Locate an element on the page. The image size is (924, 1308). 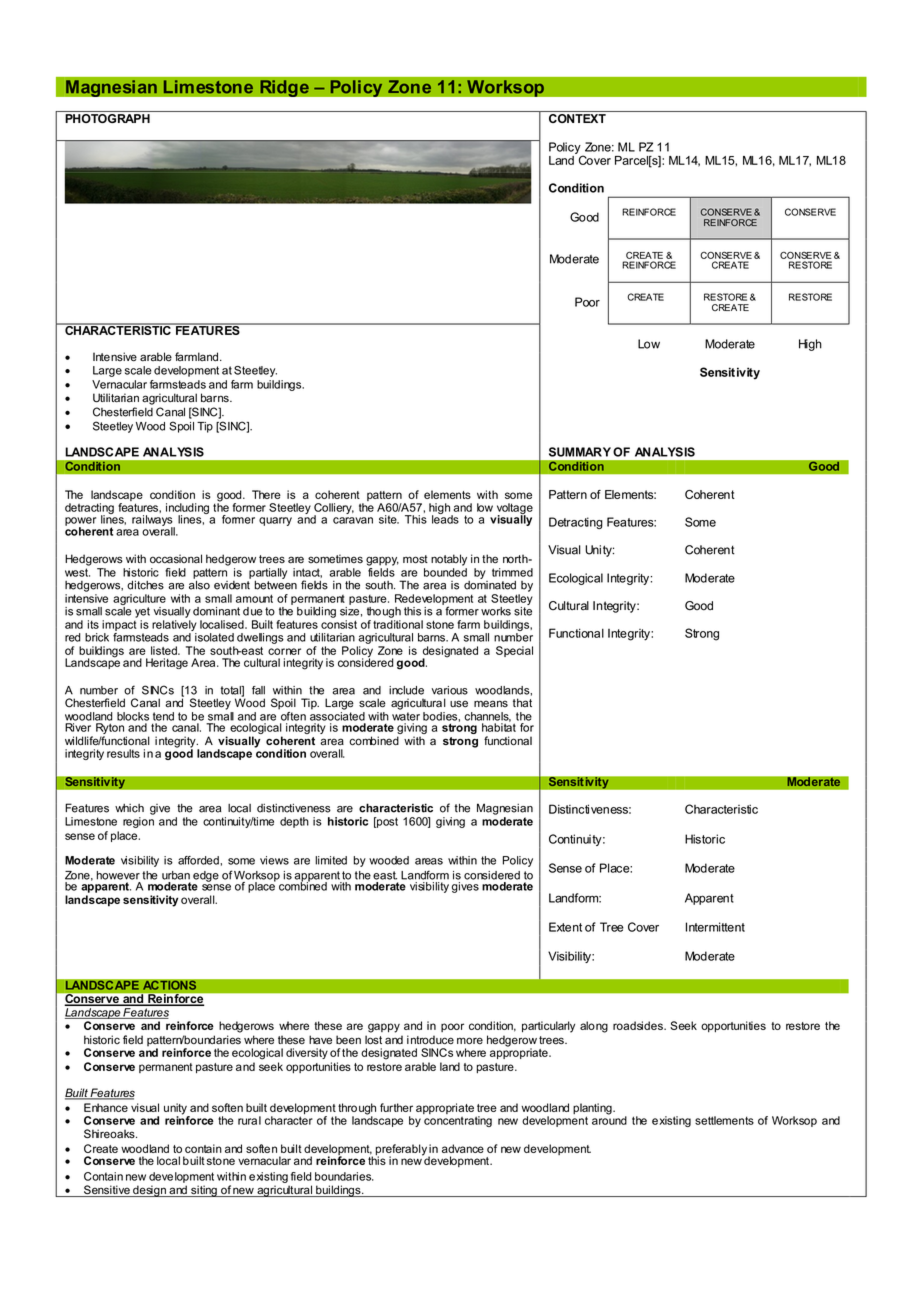
voltage is located at coordinates (515, 509).
